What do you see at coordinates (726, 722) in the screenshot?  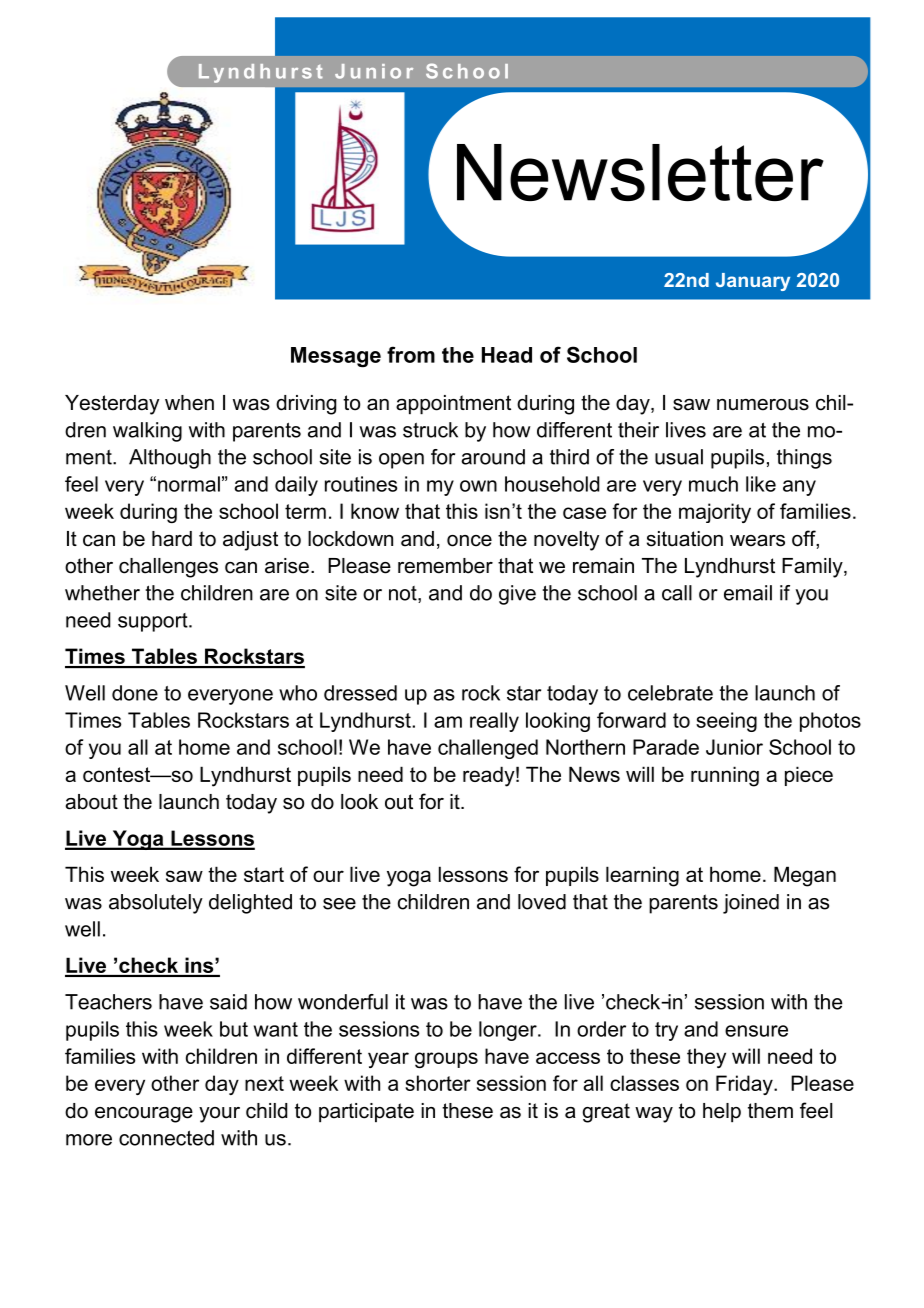 I see `seeing` at bounding box center [726, 722].
